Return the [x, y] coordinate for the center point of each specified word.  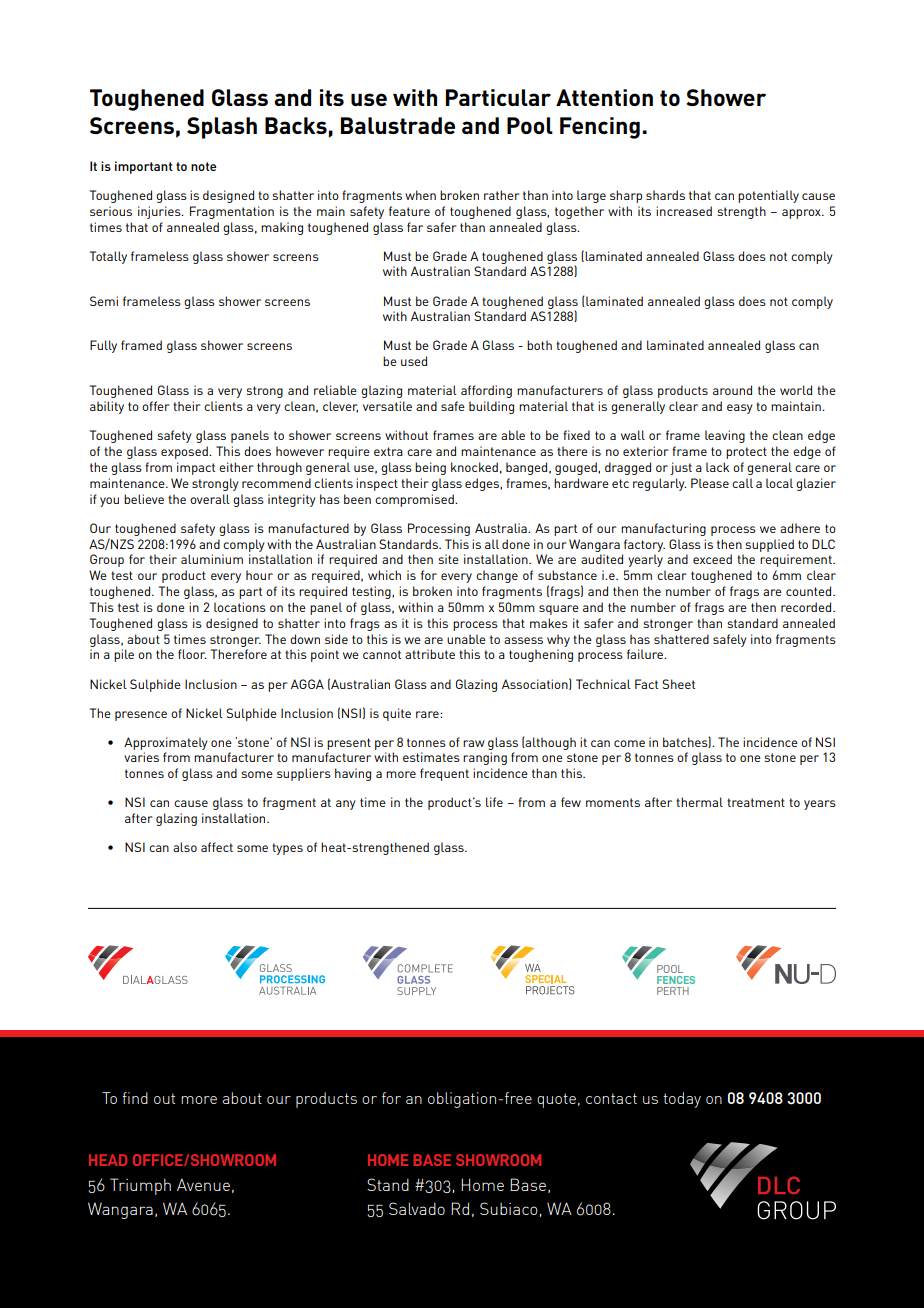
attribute [430, 654]
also [185, 847]
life [494, 802]
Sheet [678, 684]
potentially [768, 196]
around [732, 390]
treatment [756, 802]
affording [486, 391]
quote [556, 1100]
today [682, 1100]
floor [192, 654]
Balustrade [398, 125]
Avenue [203, 1184]
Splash [222, 128]
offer [156, 406]
